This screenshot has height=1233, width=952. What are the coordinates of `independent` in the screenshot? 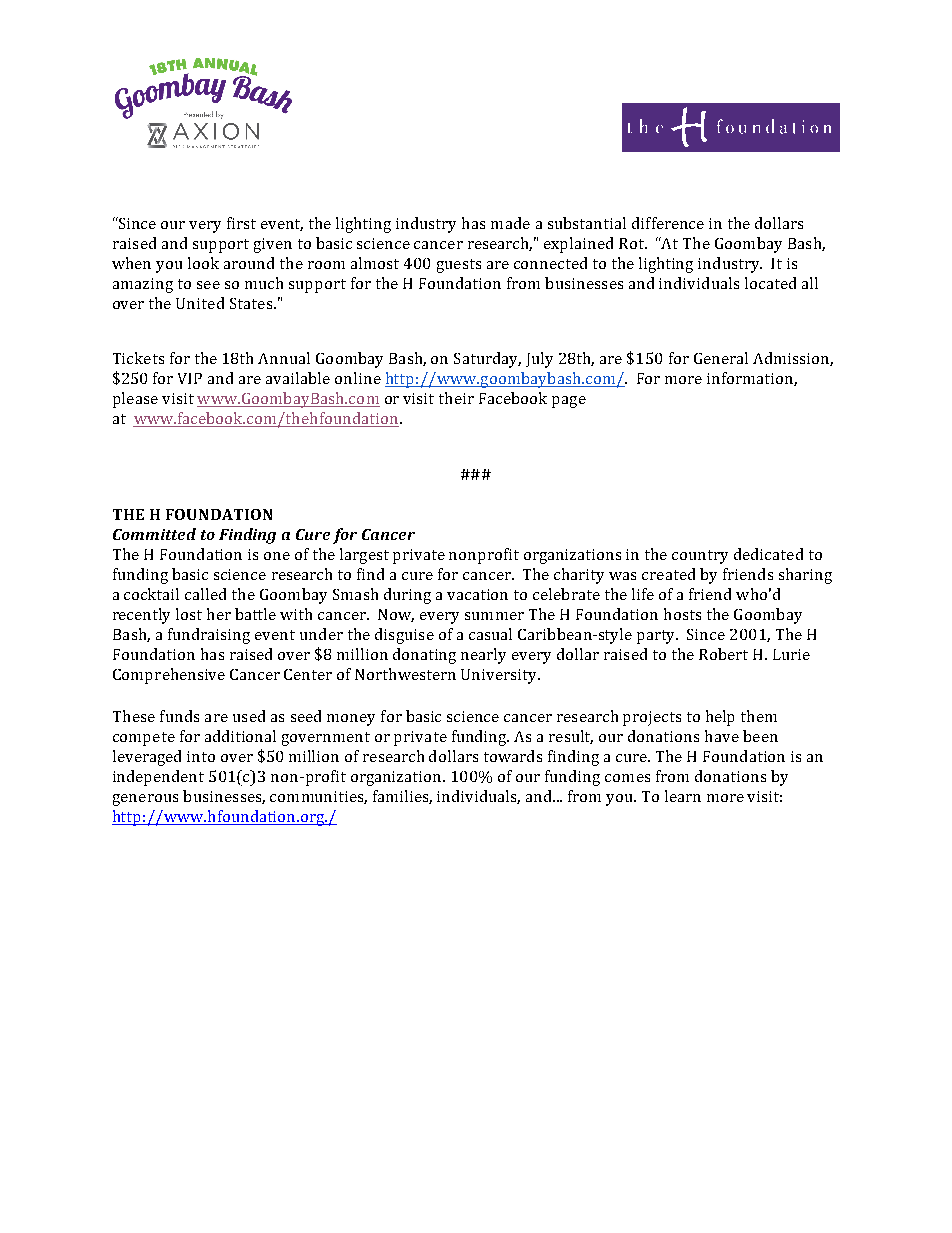 It's located at (158, 778).
